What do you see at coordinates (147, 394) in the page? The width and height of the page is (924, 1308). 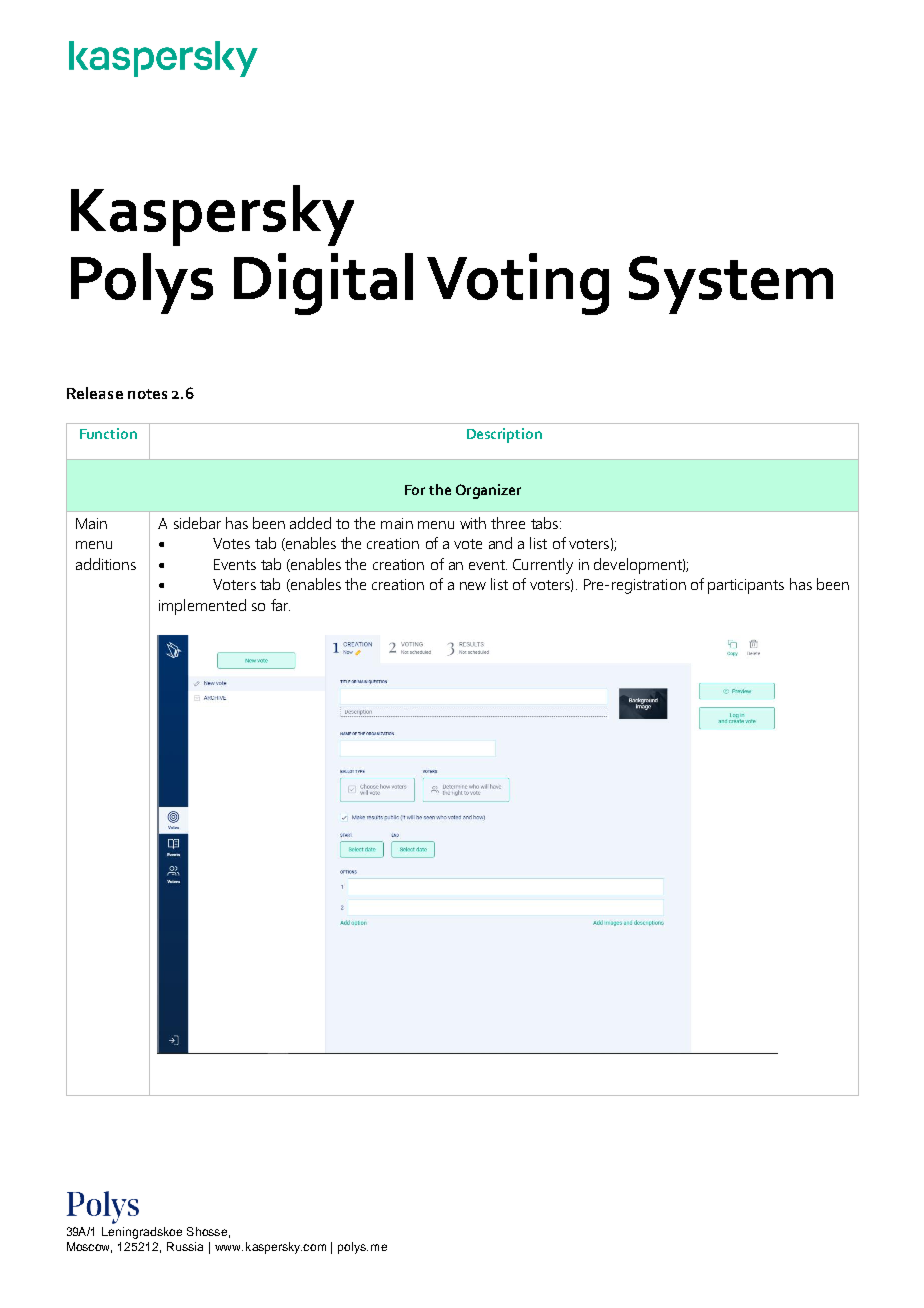 I see `notes` at bounding box center [147, 394].
